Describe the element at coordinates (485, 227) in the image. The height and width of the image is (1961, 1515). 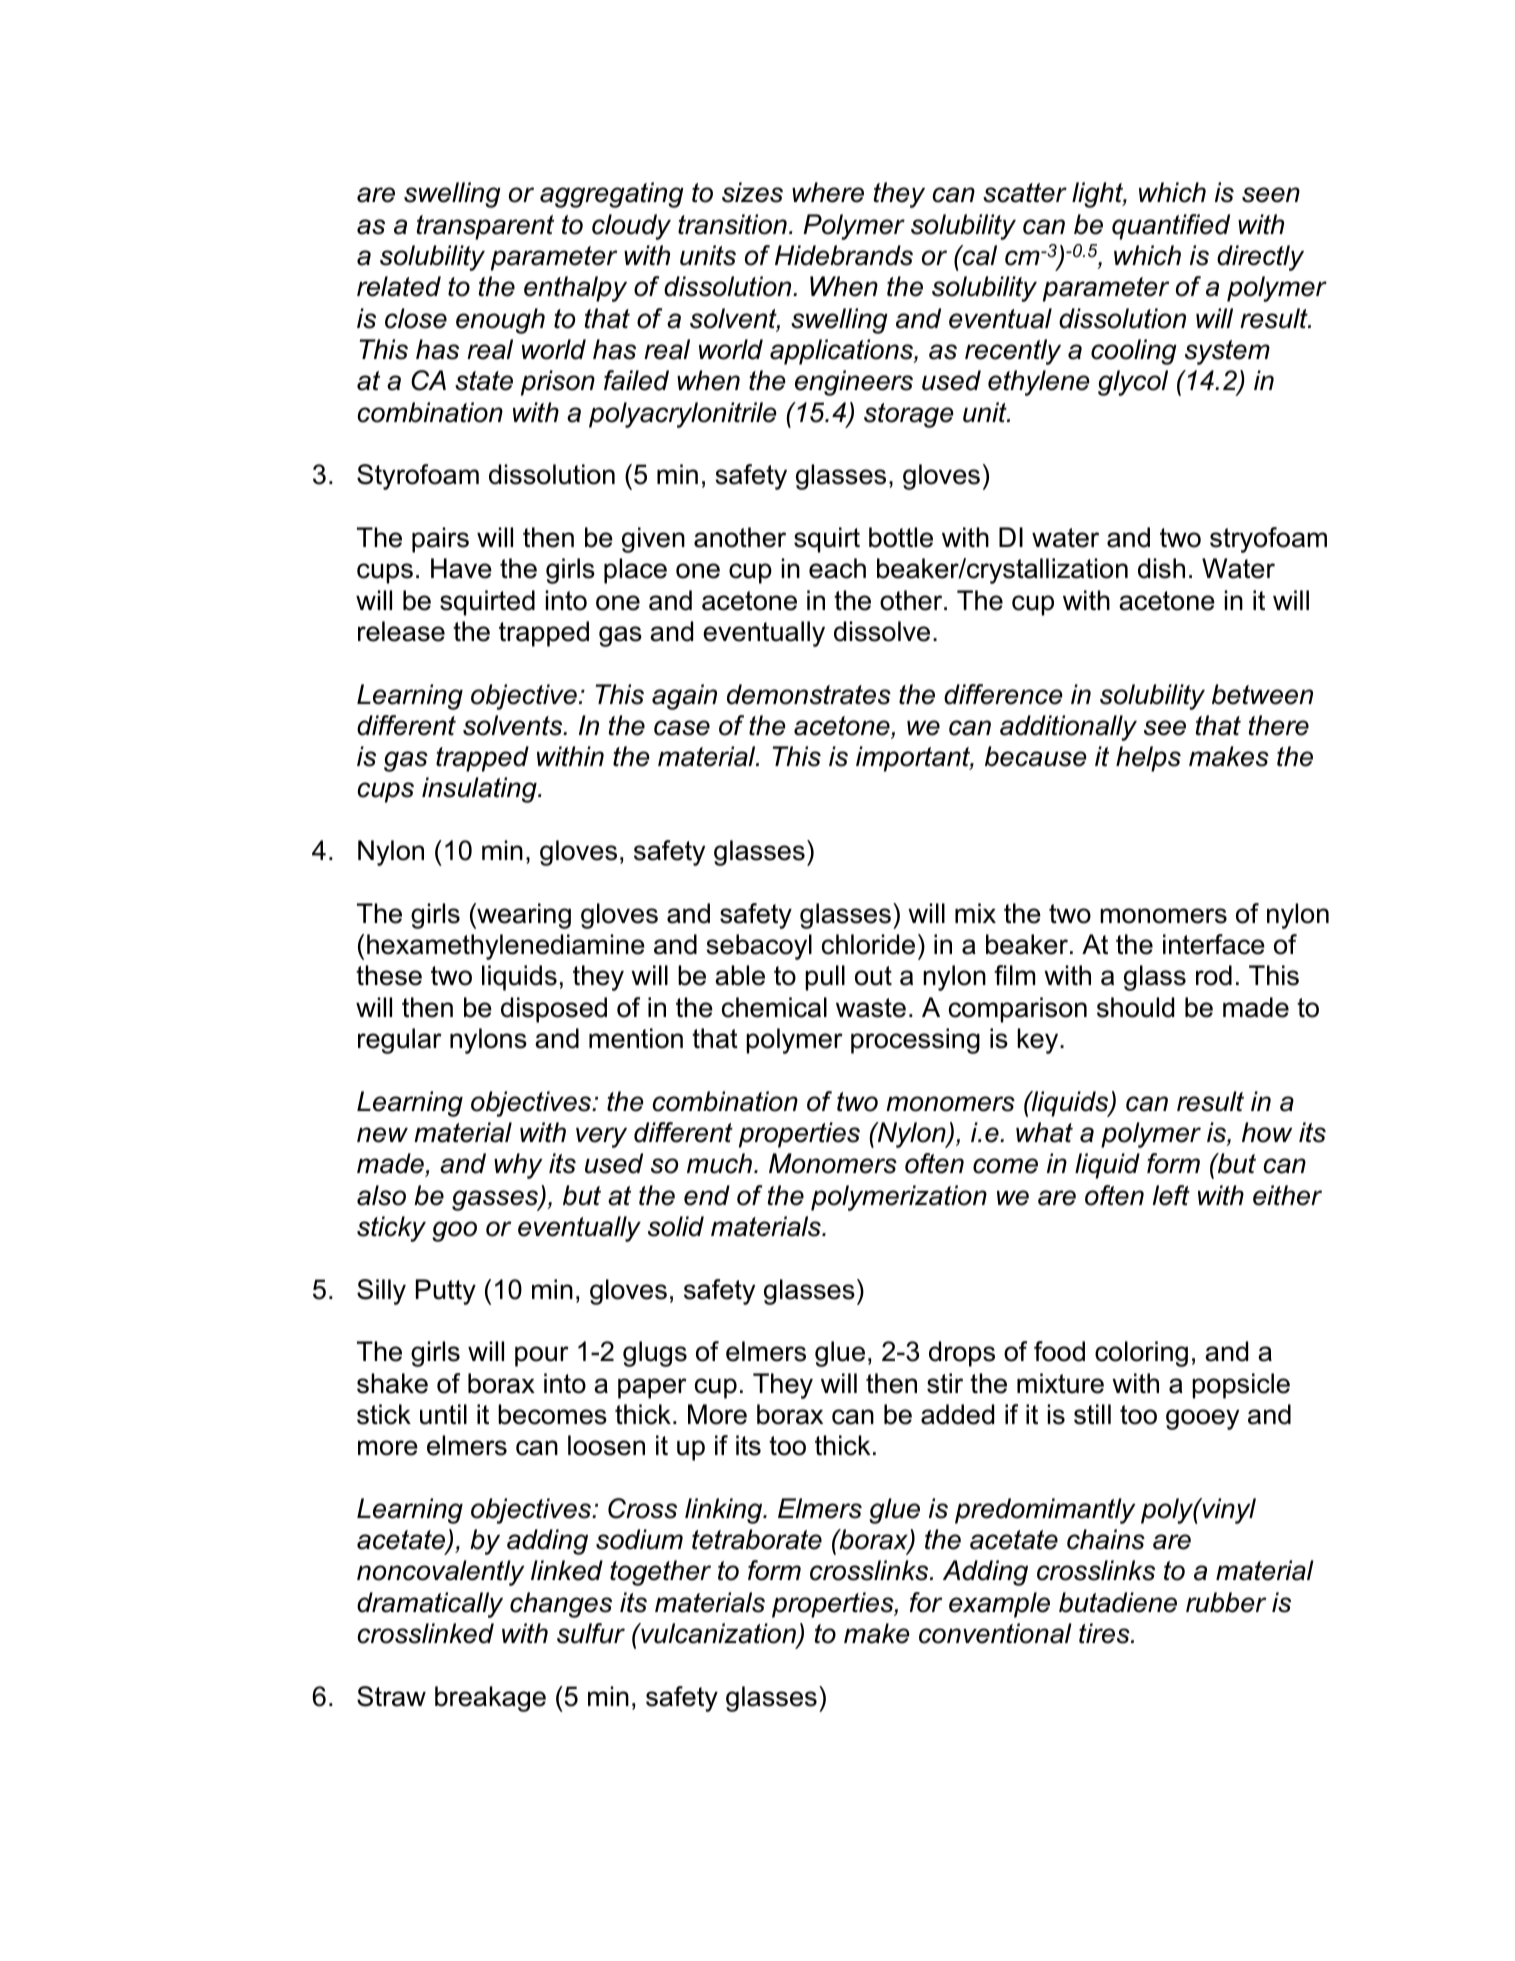
I see `transparent` at that location.
